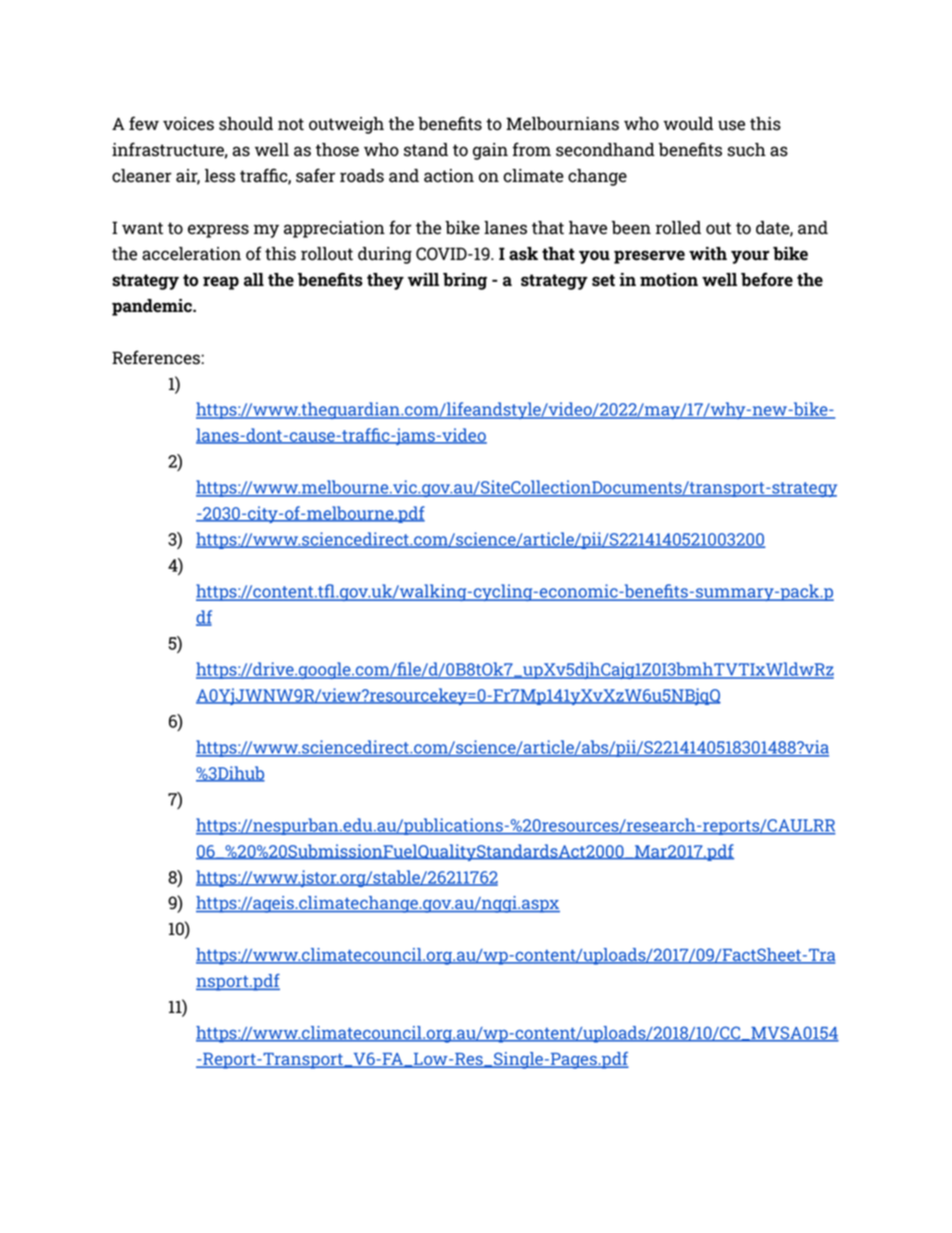  Describe the element at coordinates (465, 281) in the screenshot. I see `bring` at that location.
